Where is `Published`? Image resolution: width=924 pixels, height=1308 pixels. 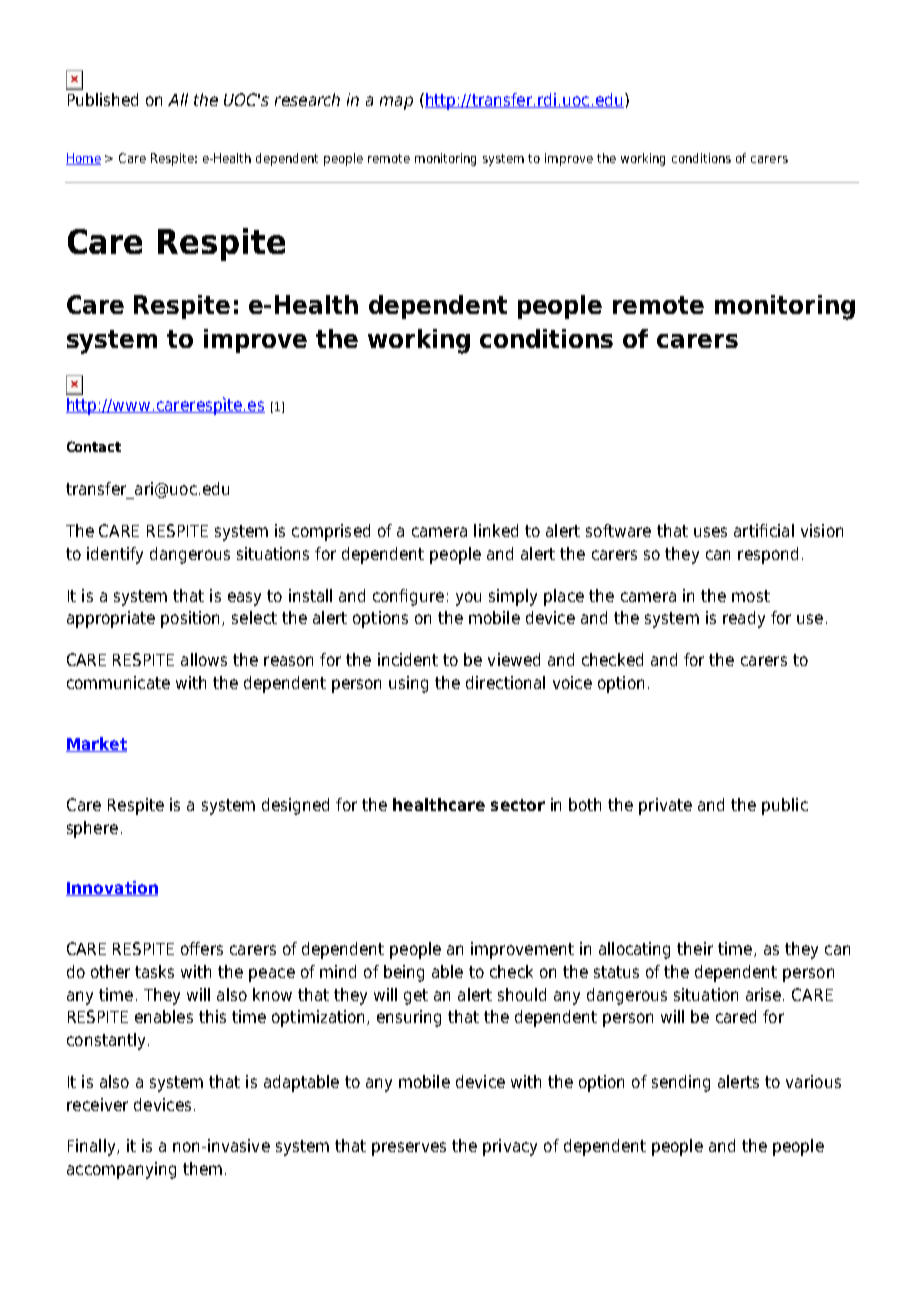 Published is located at coordinates (103, 99).
